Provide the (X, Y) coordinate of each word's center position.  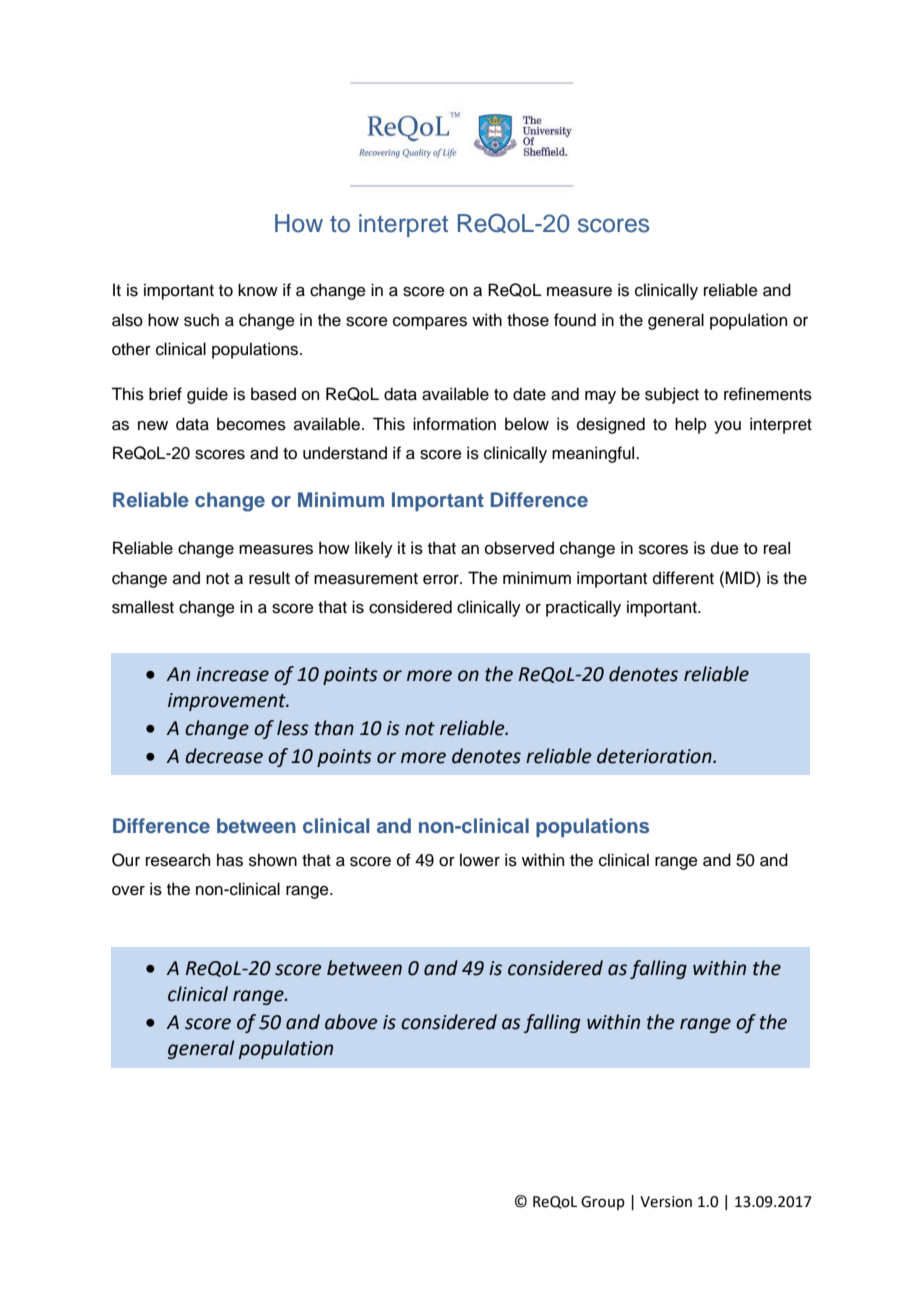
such (201, 320)
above (351, 1022)
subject (672, 395)
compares (430, 323)
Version (666, 1202)
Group (603, 1203)
